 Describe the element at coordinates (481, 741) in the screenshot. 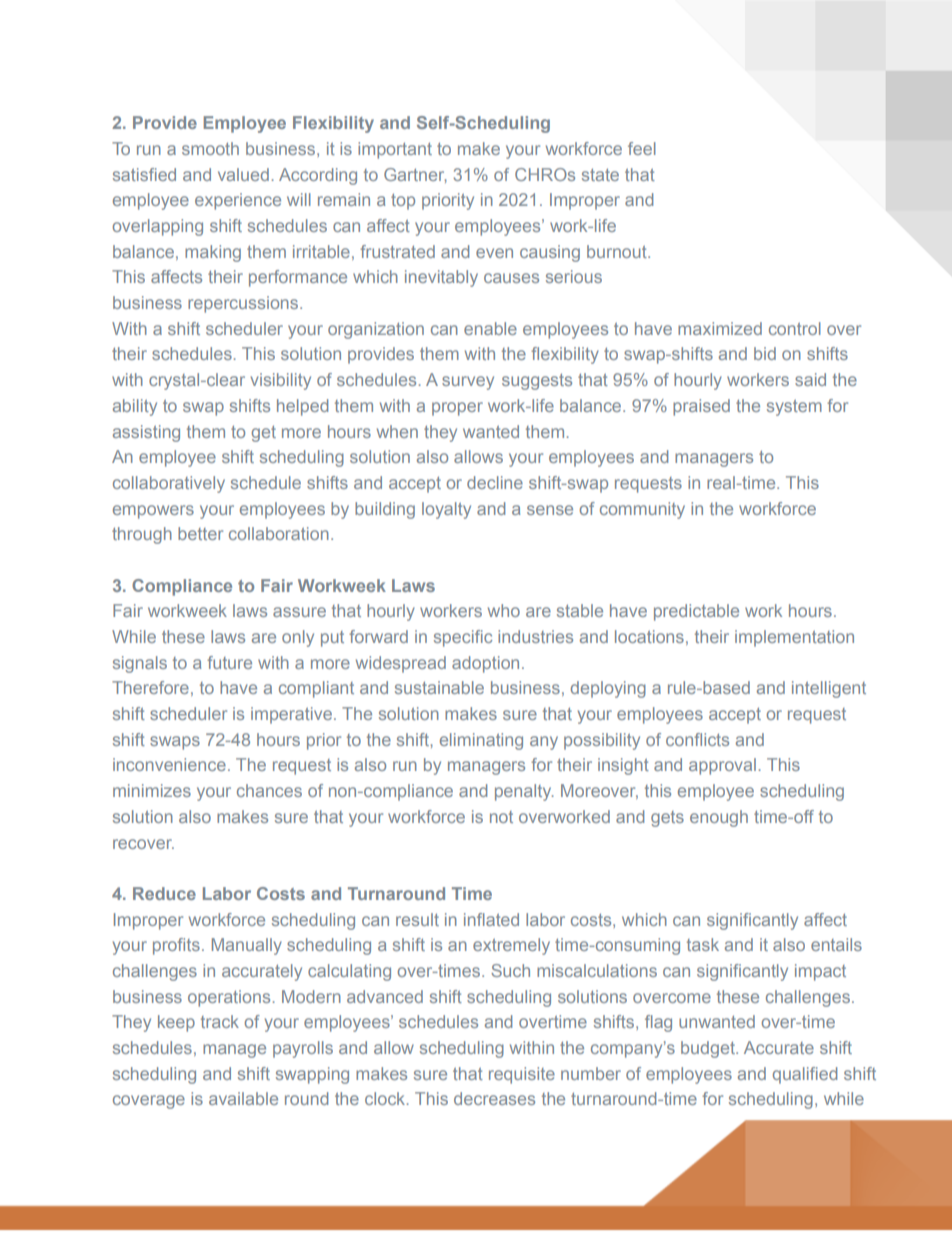

I see `eliminating` at that location.
